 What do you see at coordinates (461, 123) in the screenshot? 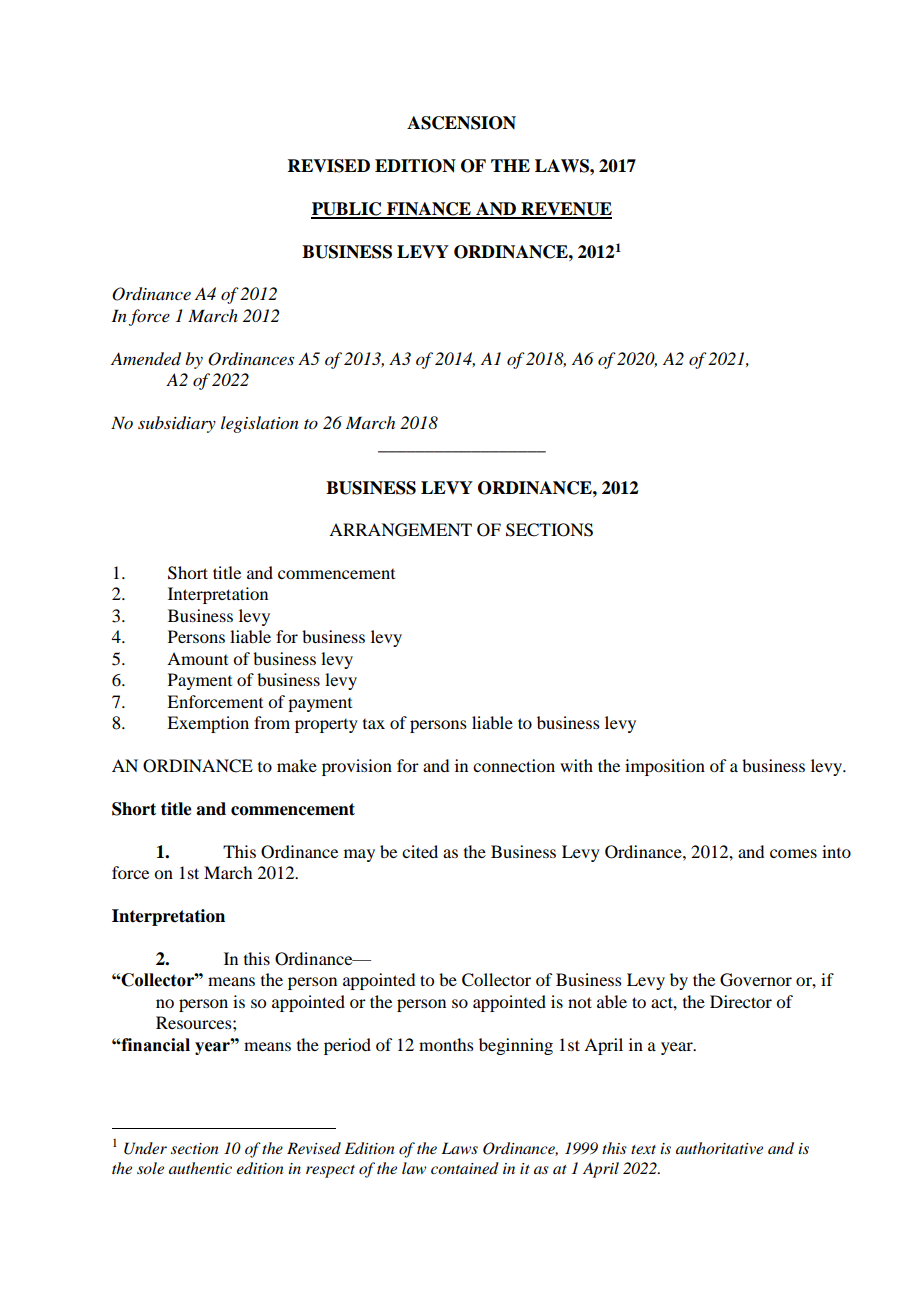
I see `ASCENSION` at bounding box center [461, 123].
